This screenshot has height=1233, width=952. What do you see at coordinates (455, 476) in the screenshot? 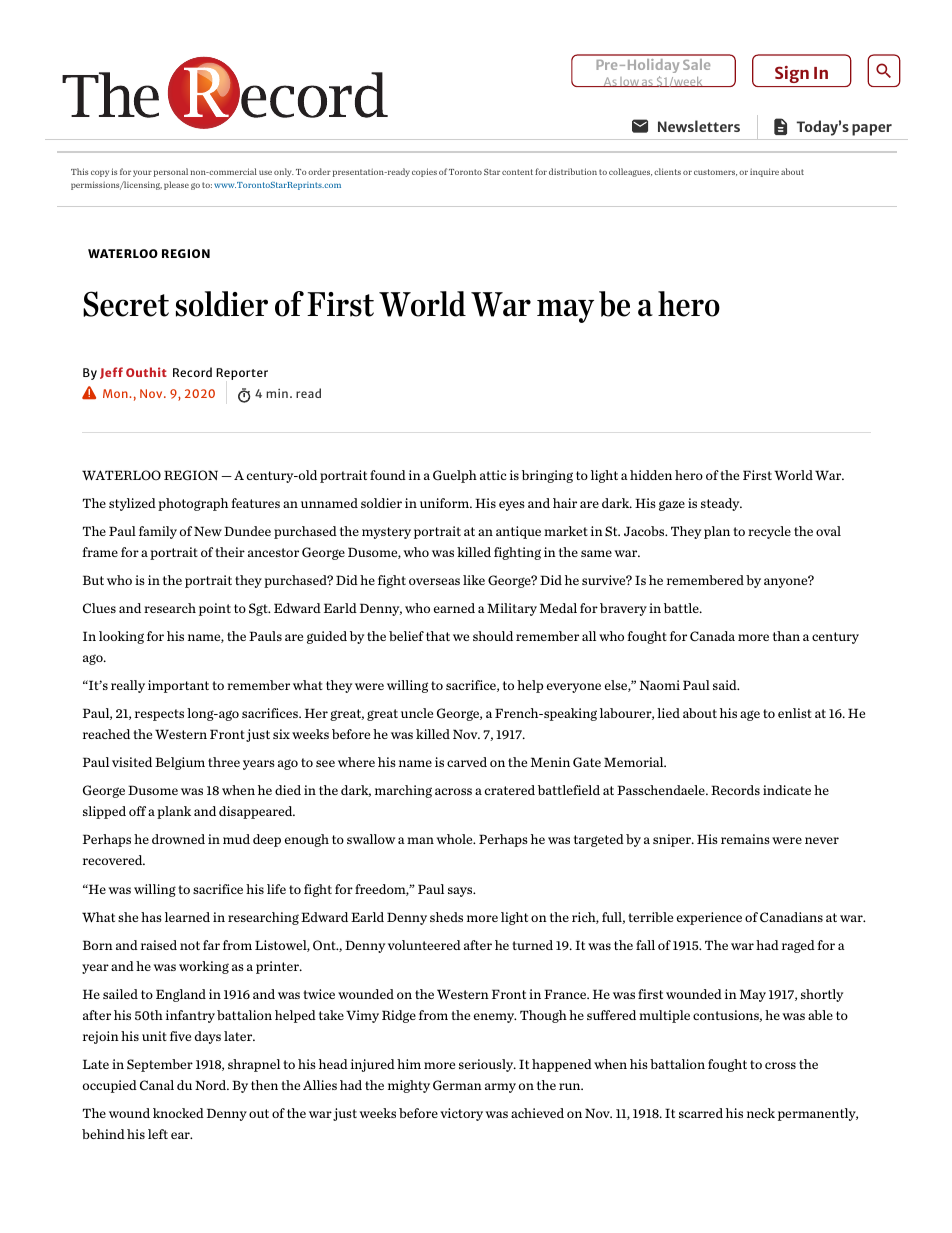
I see `Guelph` at bounding box center [455, 476].
